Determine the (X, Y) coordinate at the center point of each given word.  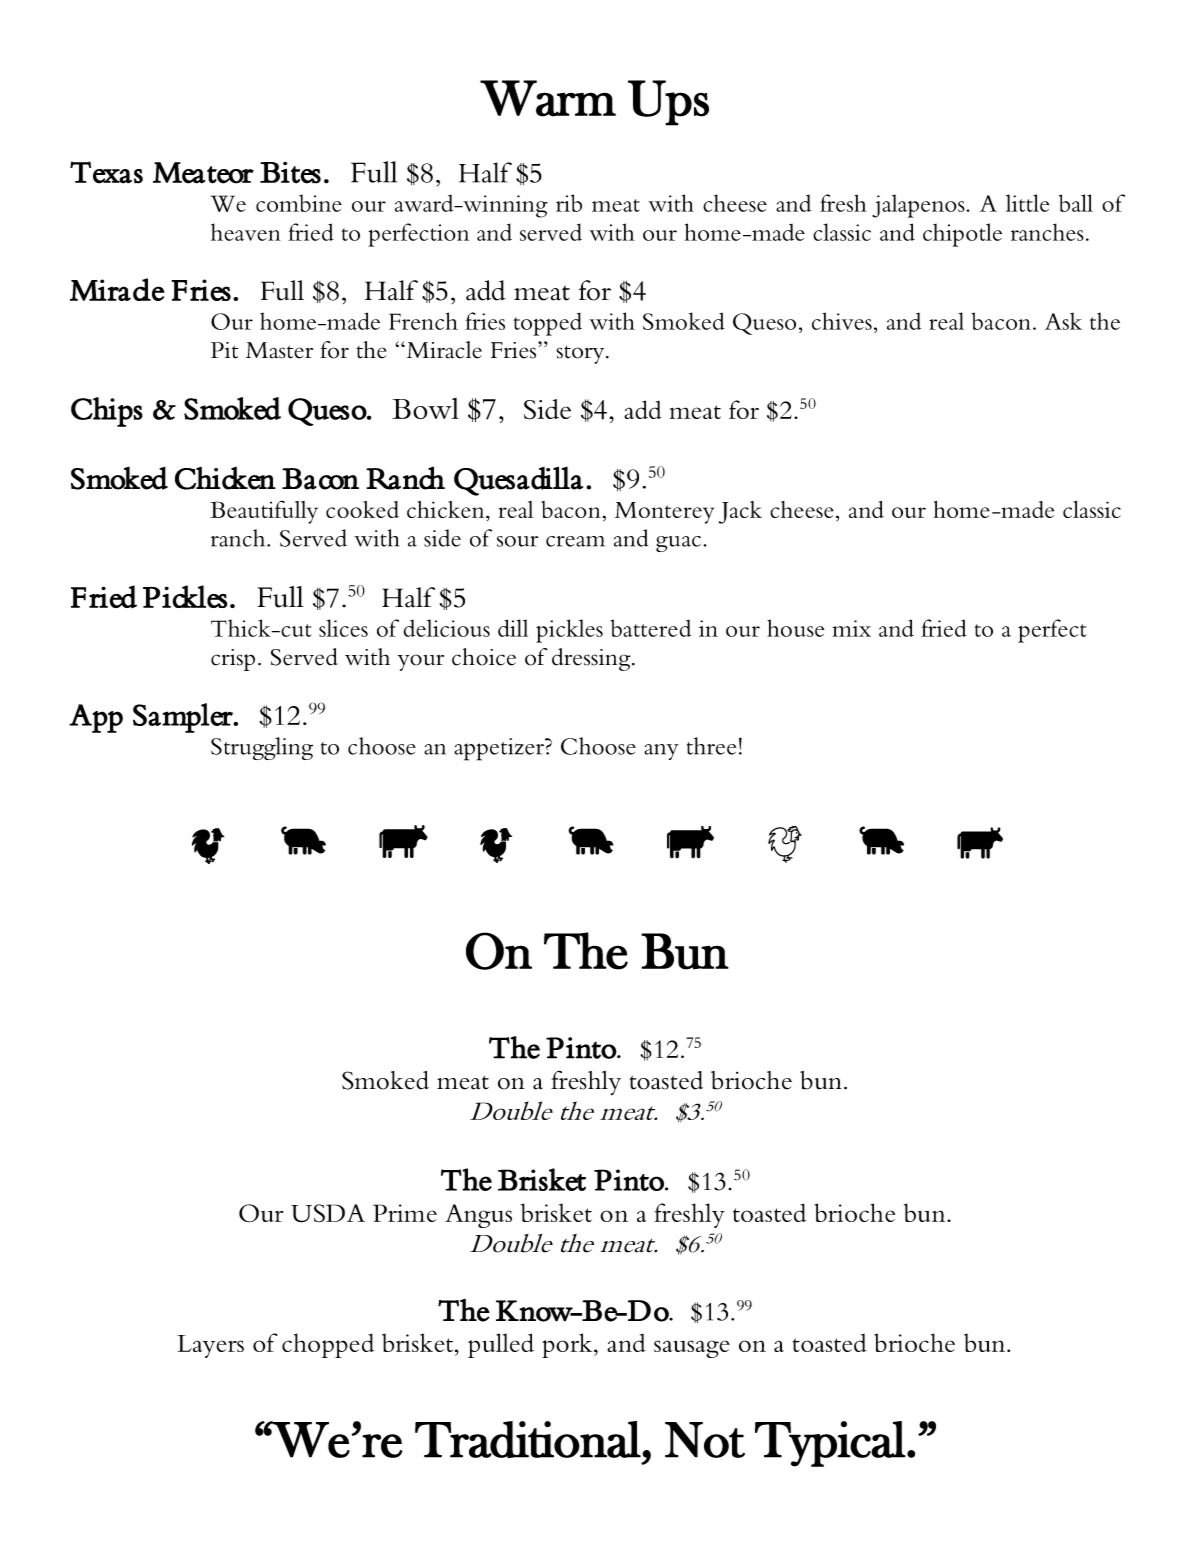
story (581, 354)
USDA (328, 1213)
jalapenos (919, 206)
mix (851, 628)
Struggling (262, 748)
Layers (210, 1346)
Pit (224, 350)
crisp (233, 660)
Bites (290, 173)
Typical (830, 1444)
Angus (478, 1216)
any (661, 752)
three (711, 746)
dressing (592, 659)
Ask (1063, 321)
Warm (548, 98)
